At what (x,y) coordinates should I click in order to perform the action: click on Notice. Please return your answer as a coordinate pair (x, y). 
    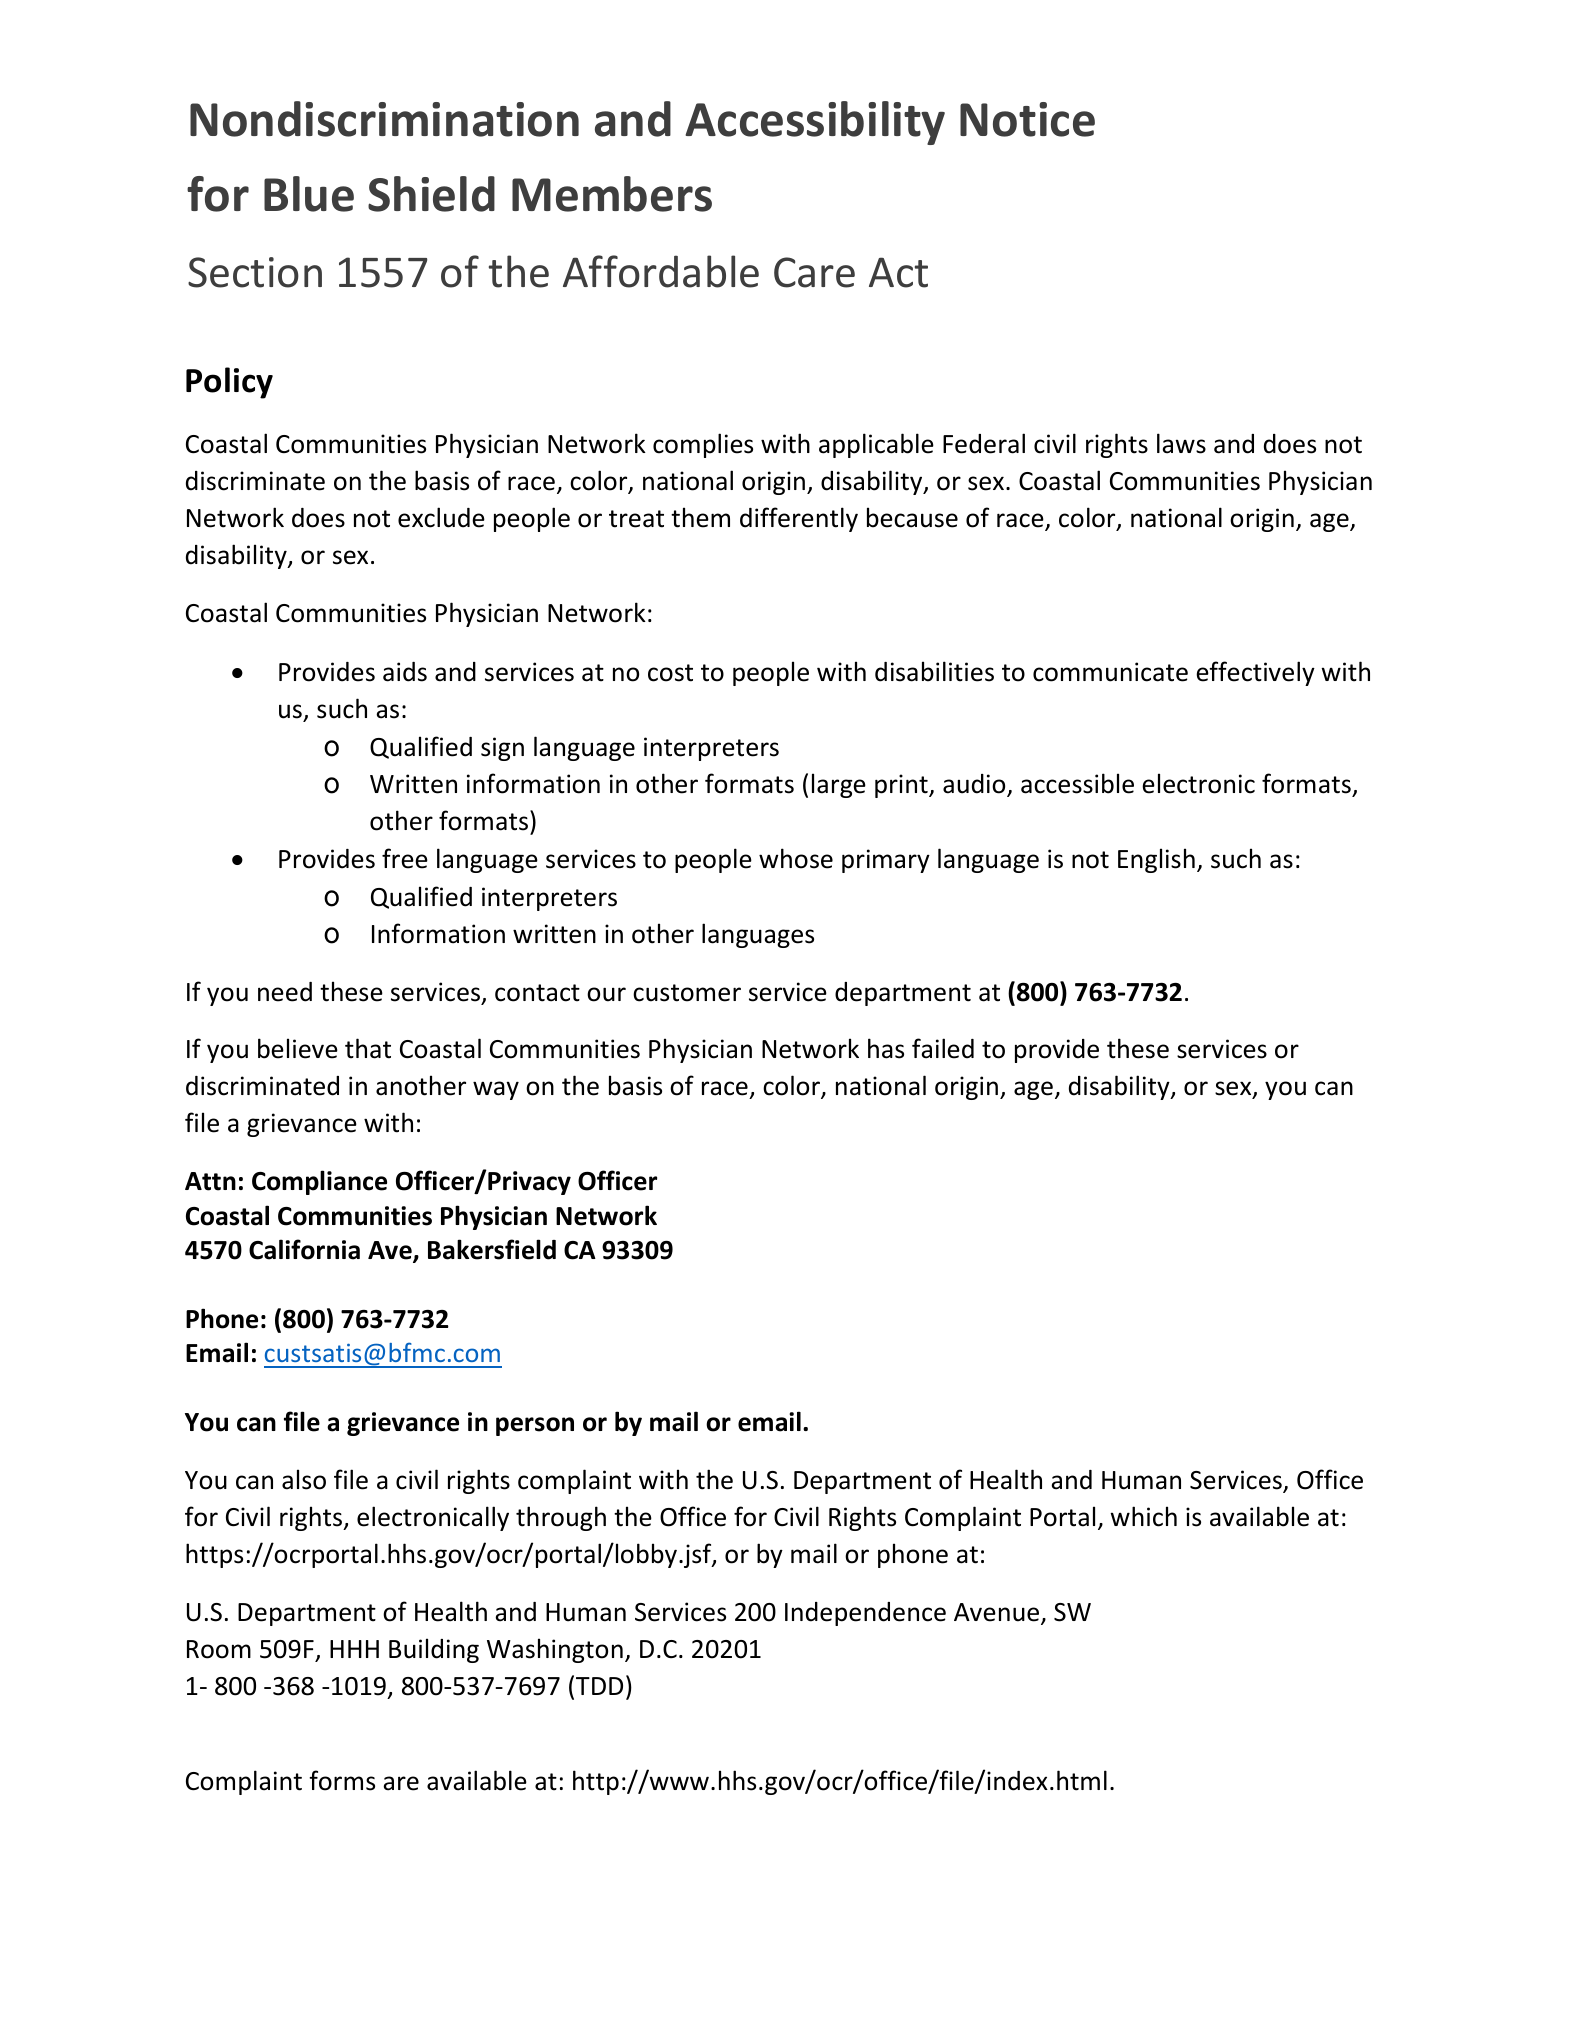
    Looking at the image, I should click on (1027, 119).
